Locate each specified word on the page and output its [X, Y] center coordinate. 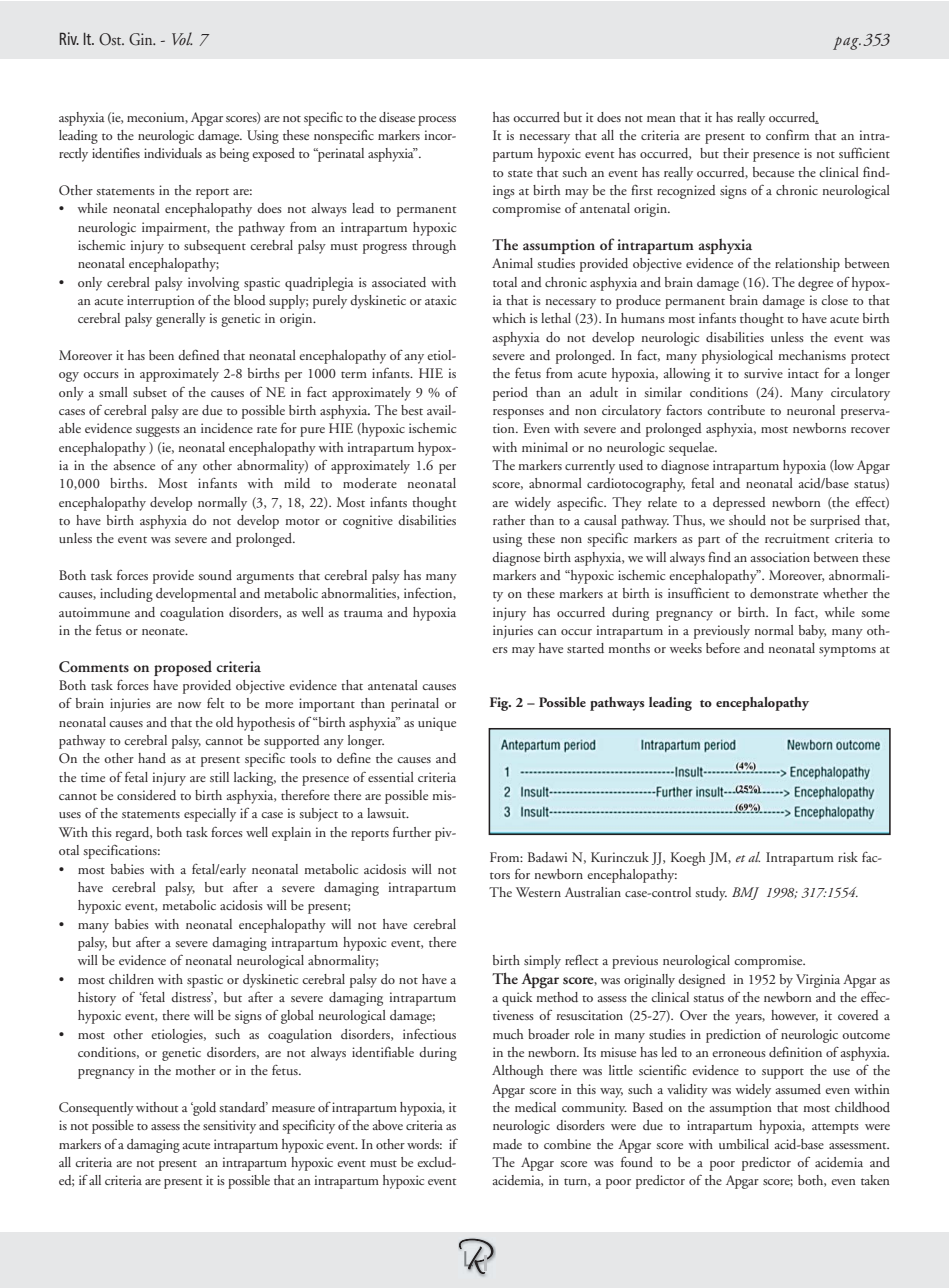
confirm [787, 135]
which [509, 318]
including [126, 595]
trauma [363, 613]
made [507, 1144]
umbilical [744, 1144]
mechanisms [812, 355]
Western [538, 892]
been [161, 355]
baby [812, 632]
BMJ [745, 893]
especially [210, 815]
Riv [69, 38]
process [437, 121]
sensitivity [229, 1127]
